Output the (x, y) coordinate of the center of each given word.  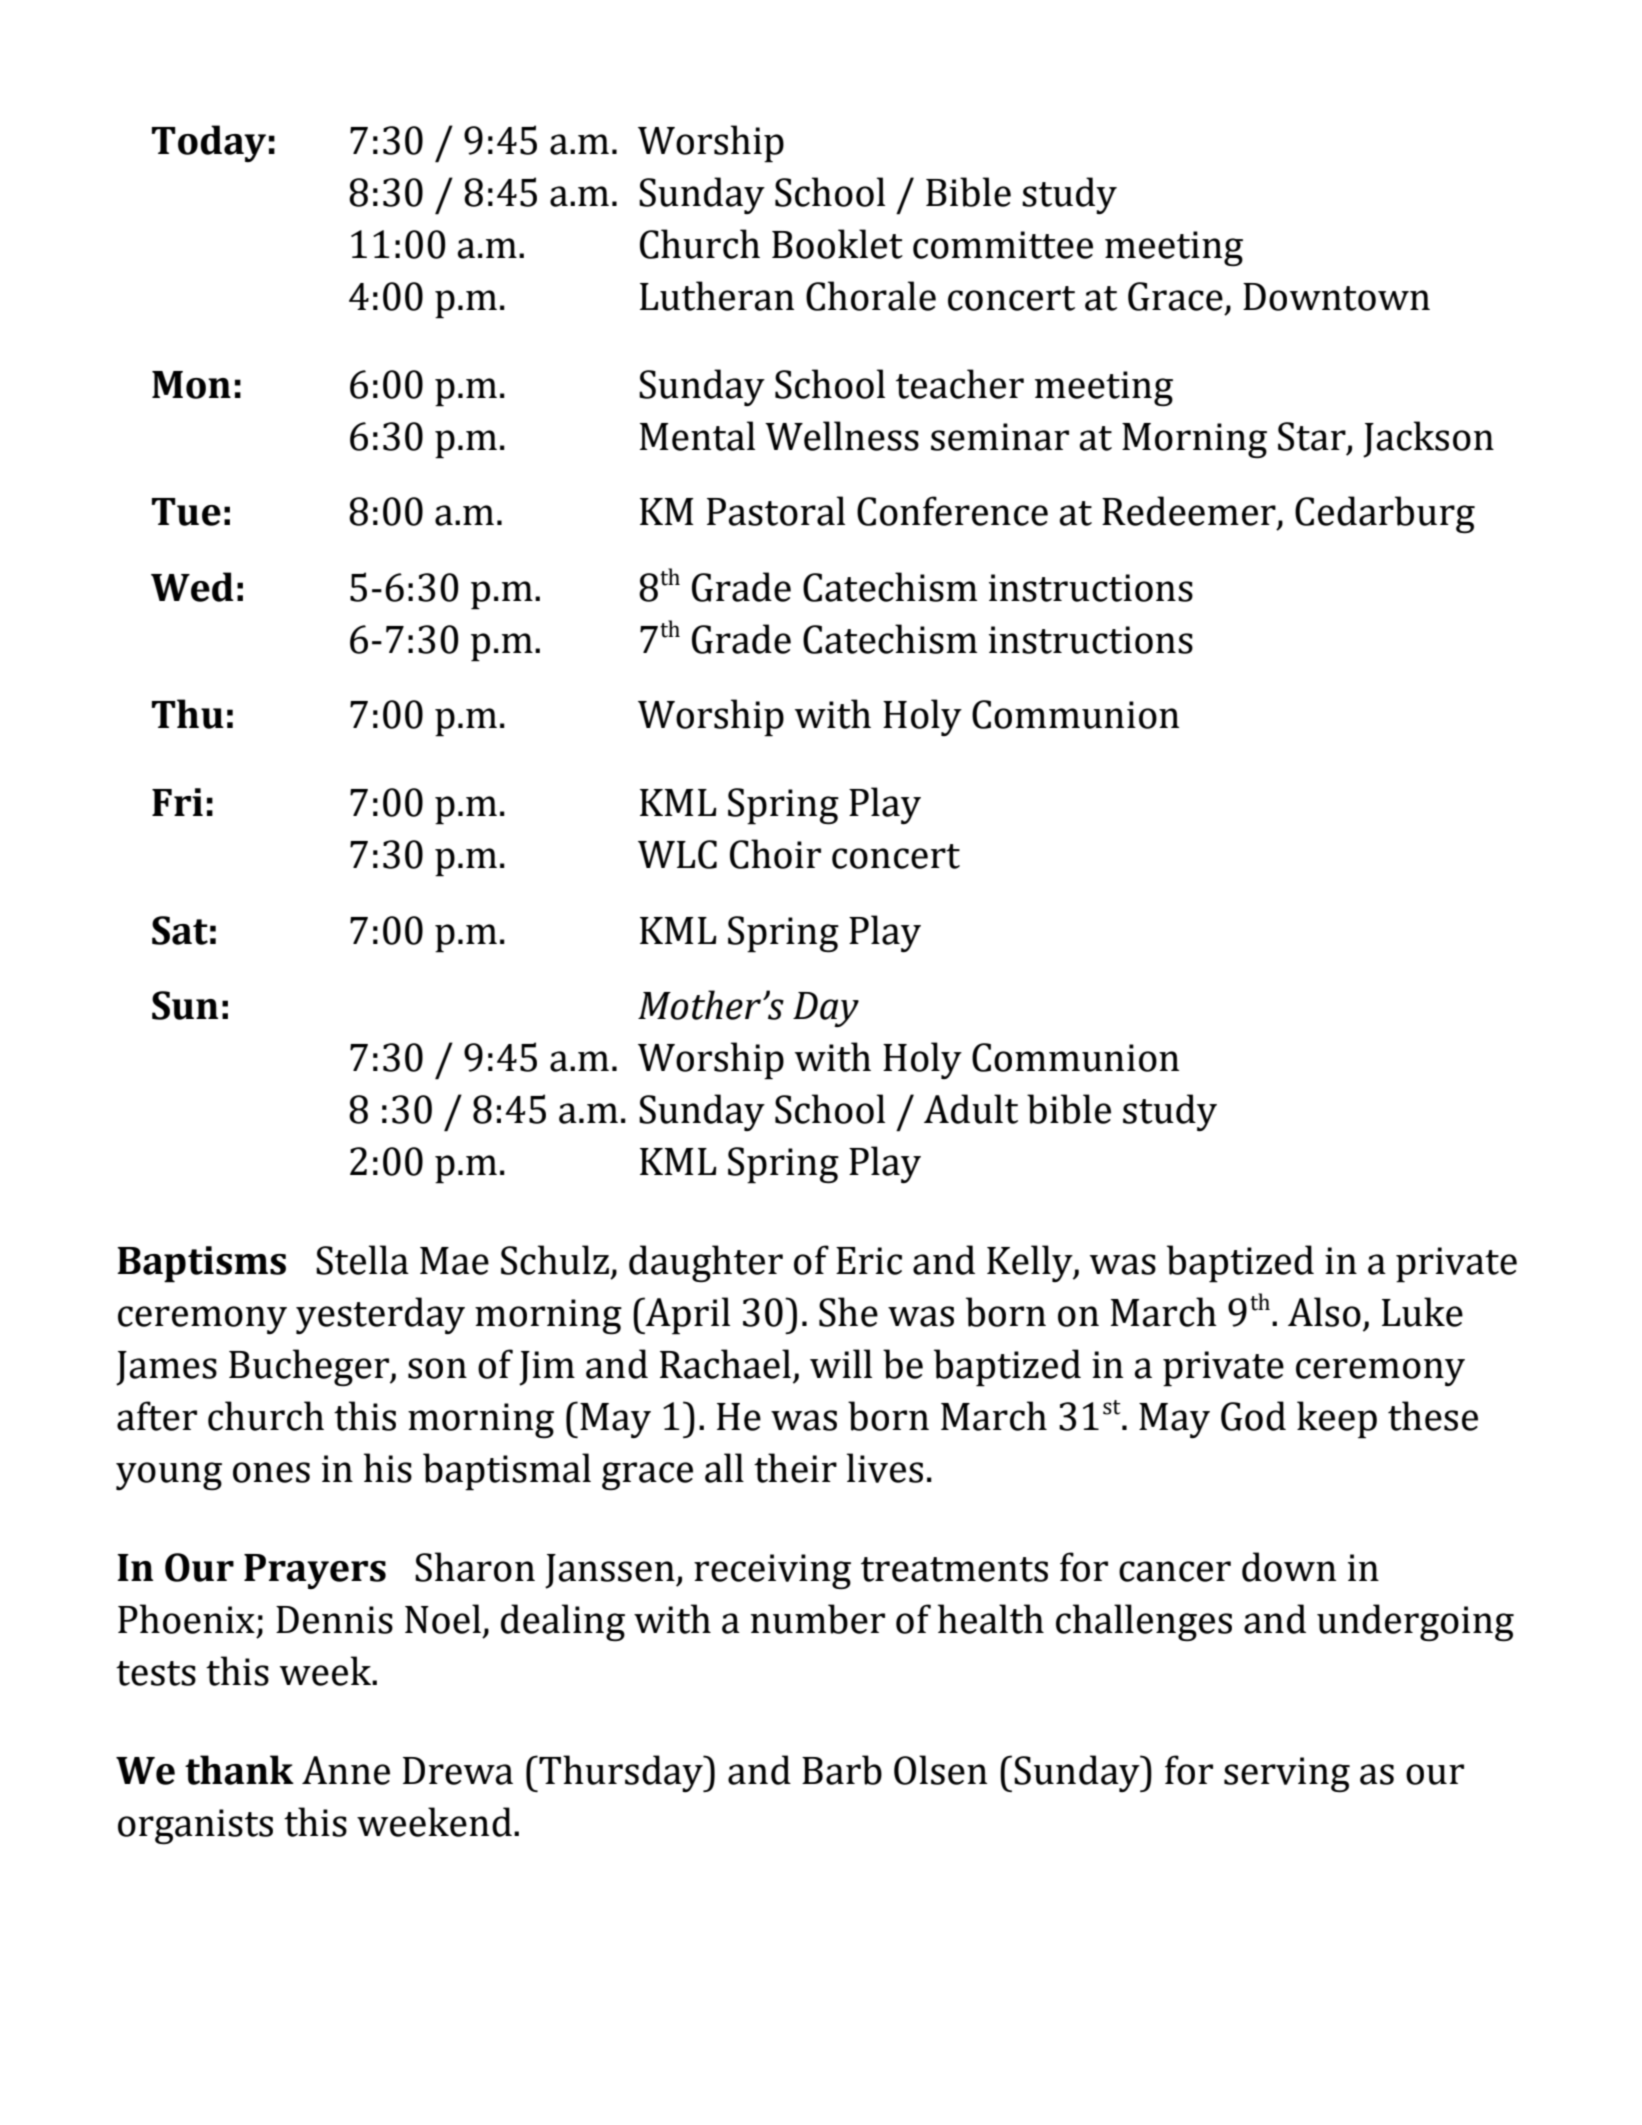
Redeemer (1189, 511)
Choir (775, 854)
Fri (177, 802)
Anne (346, 1770)
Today (209, 143)
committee (1003, 245)
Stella (362, 1260)
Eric (869, 1261)
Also (1324, 1312)
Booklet (837, 244)
